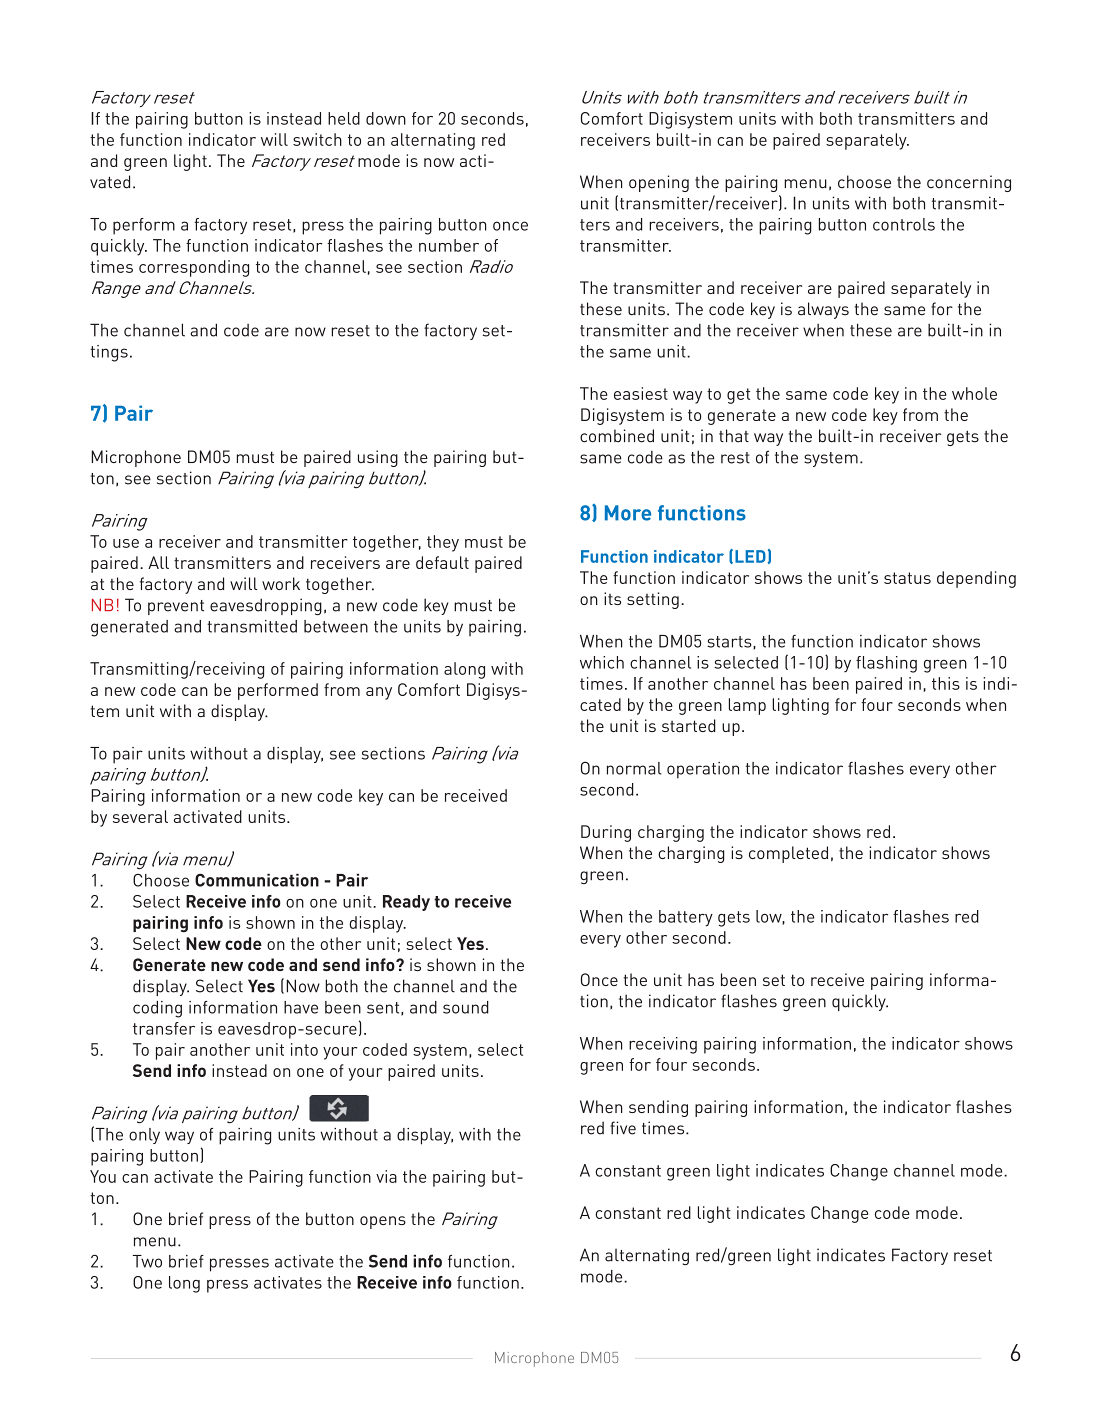  Describe the element at coordinates (659, 183) in the document. I see `opening` at that location.
